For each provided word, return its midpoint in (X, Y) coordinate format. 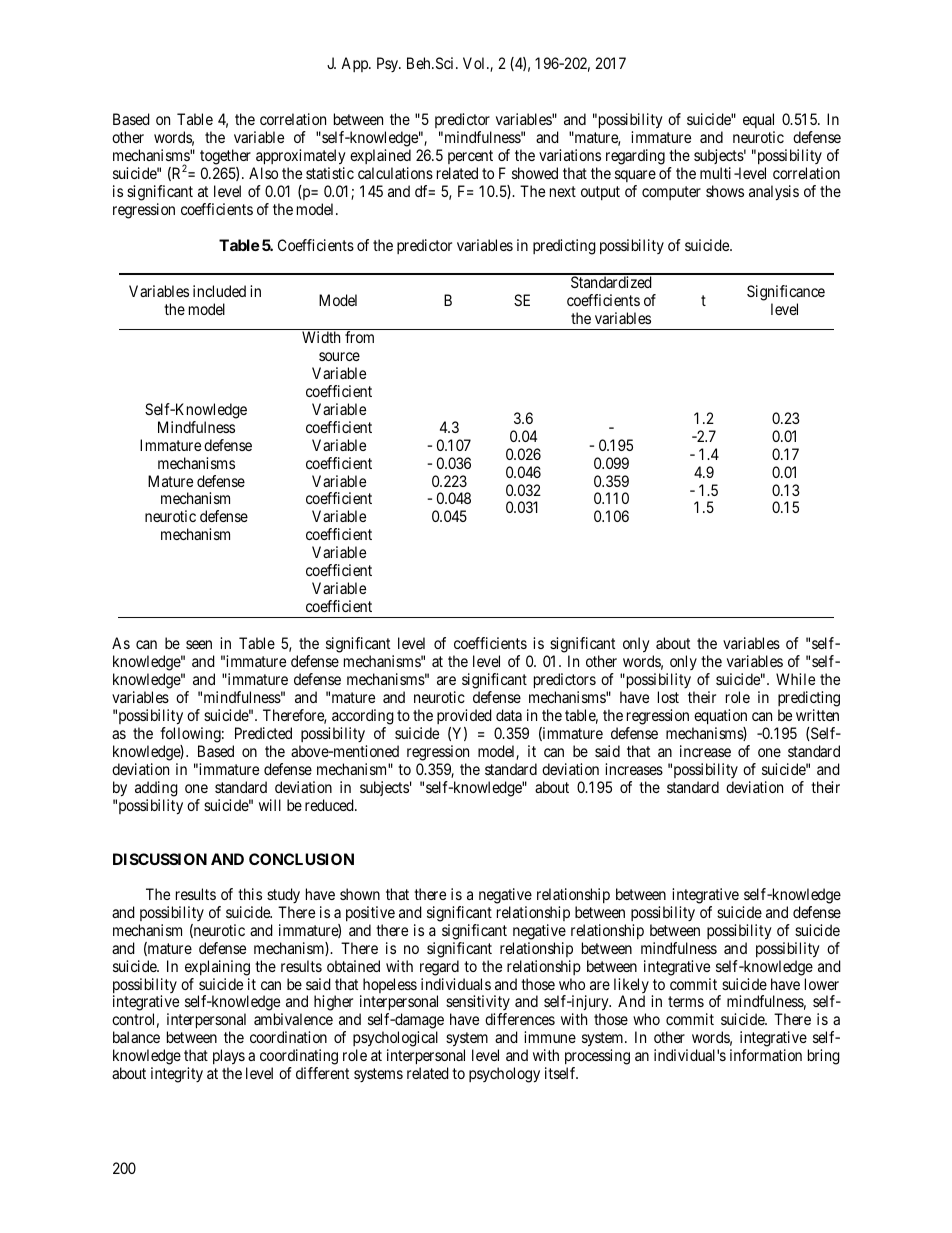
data (509, 715)
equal (759, 122)
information (766, 1055)
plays (229, 1058)
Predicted (263, 733)
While (795, 679)
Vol (475, 63)
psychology (504, 1075)
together (225, 158)
